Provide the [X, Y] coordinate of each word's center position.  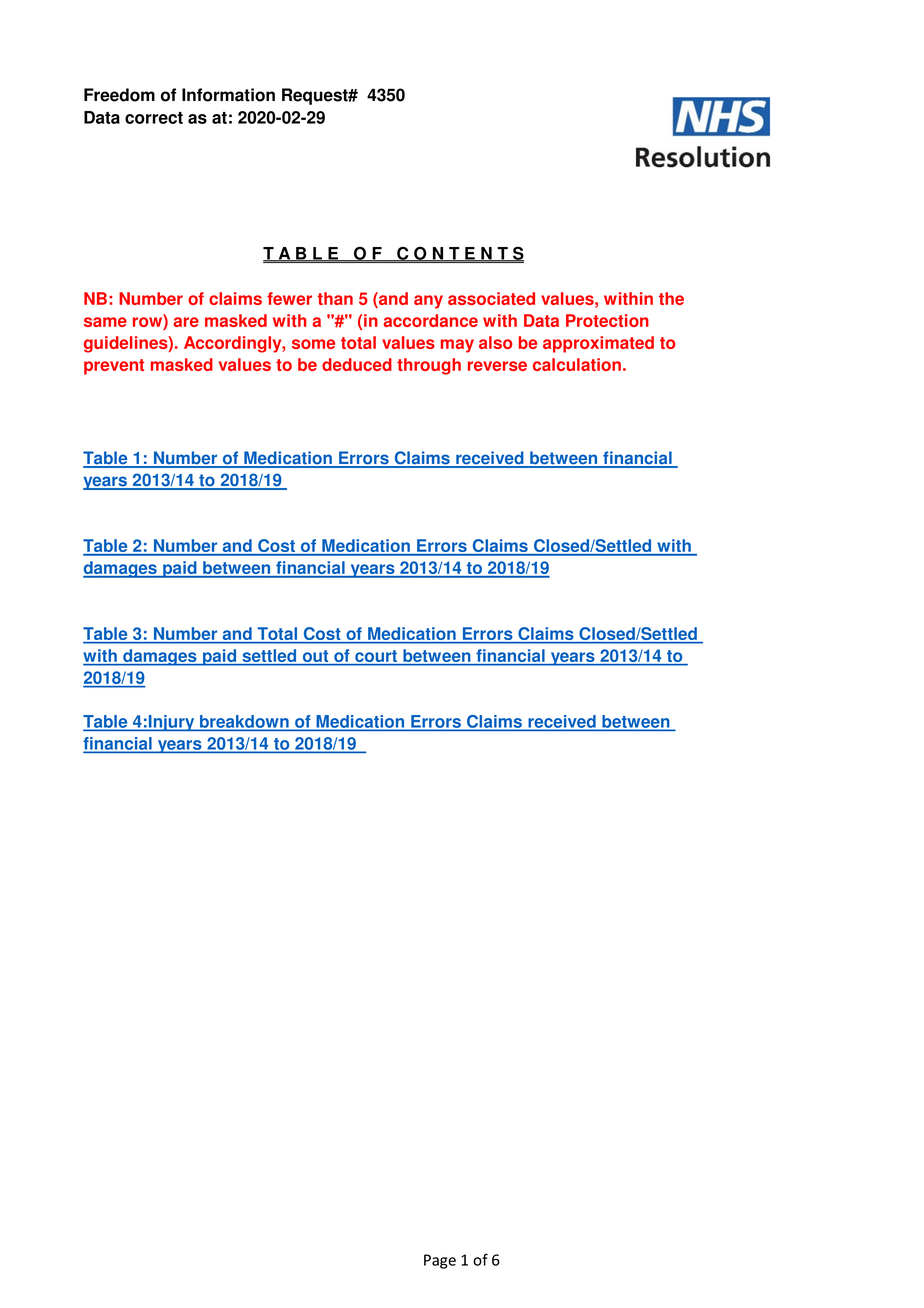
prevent [114, 367]
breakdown [244, 722]
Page [440, 1261]
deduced [357, 364]
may [457, 346]
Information [228, 95]
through [429, 366]
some [313, 344]
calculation [577, 364]
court [376, 657]
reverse [497, 366]
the [671, 298]
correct [154, 118]
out [315, 657]
